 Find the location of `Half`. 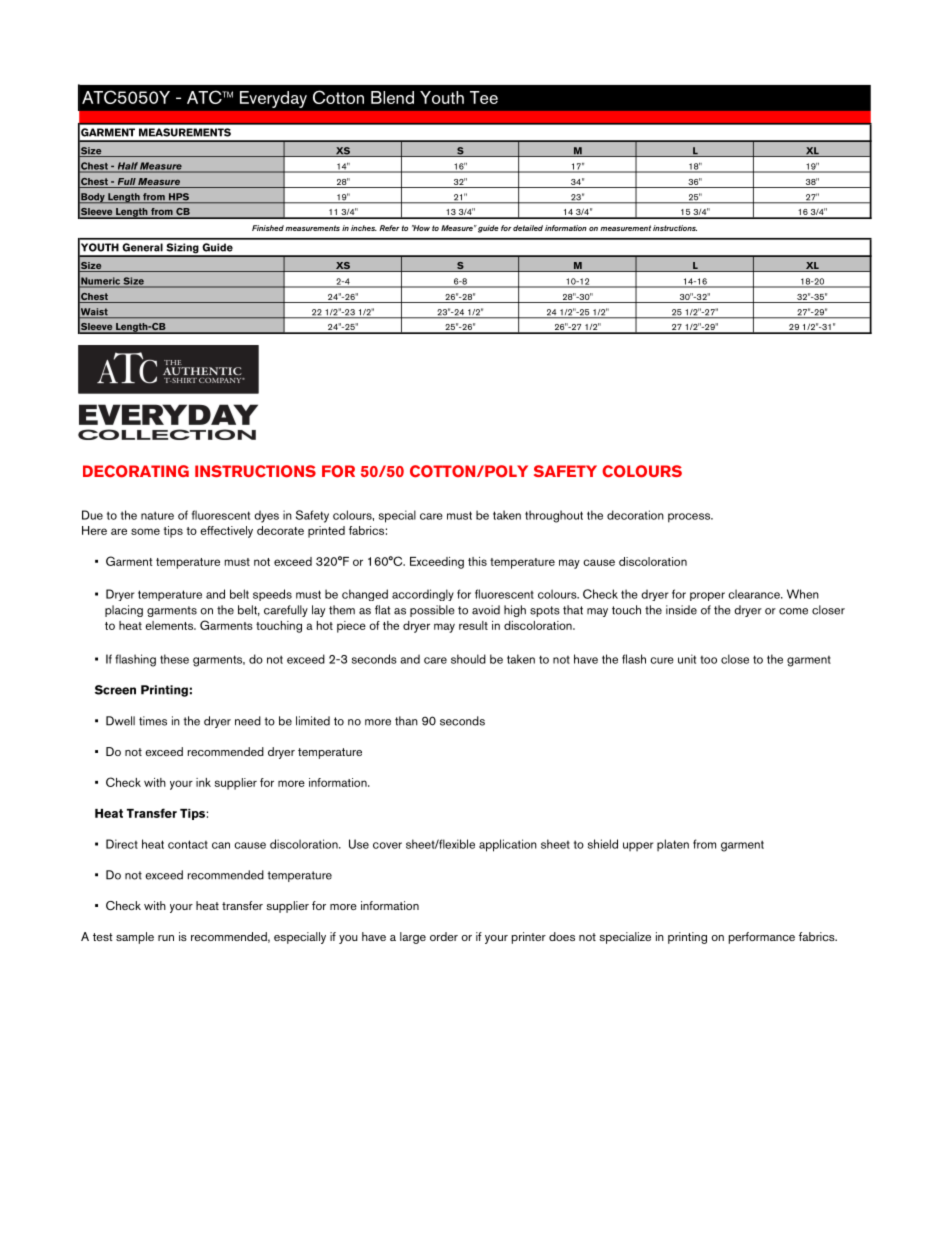

Half is located at coordinates (127, 167).
